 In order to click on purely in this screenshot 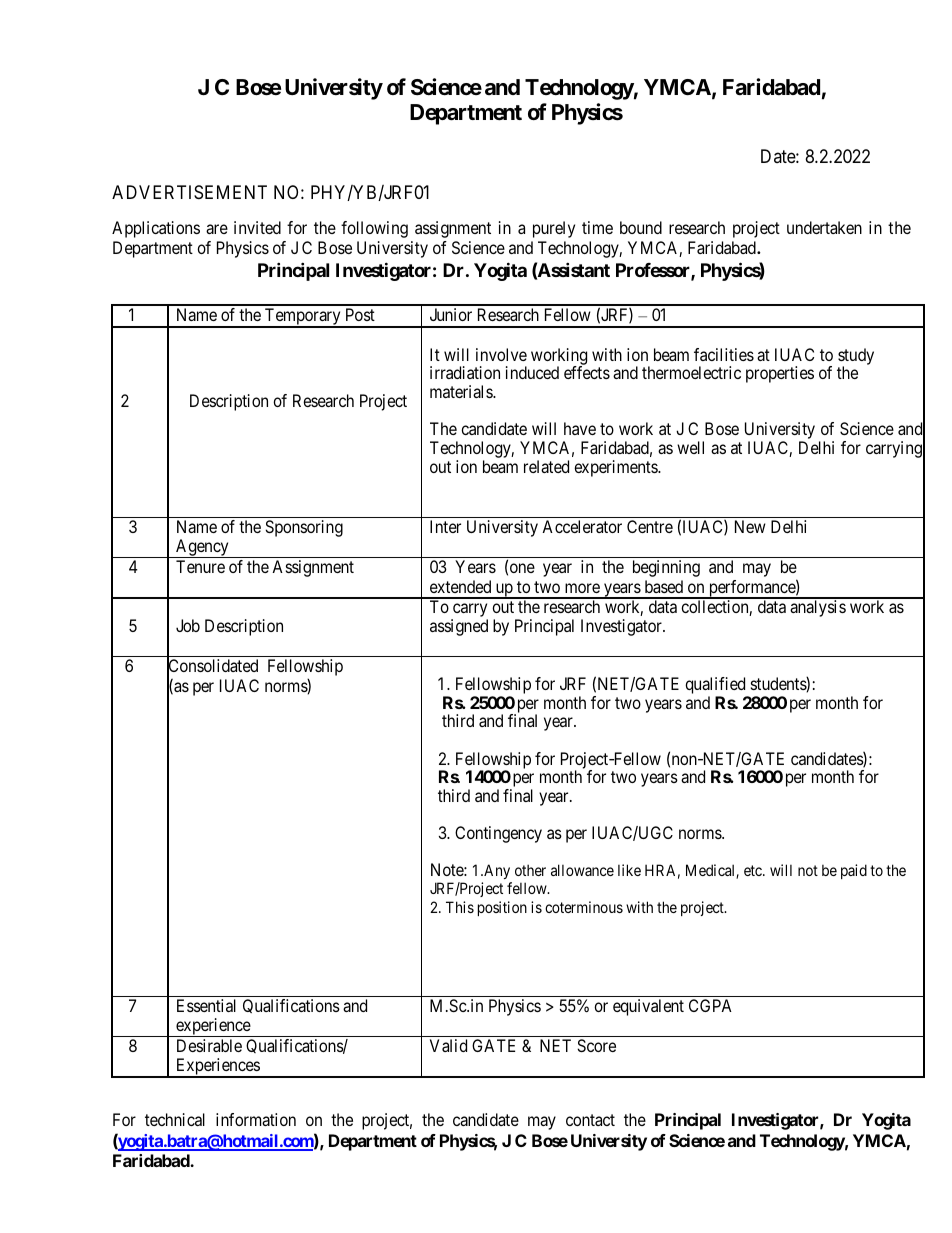, I will do `click(554, 229)`.
